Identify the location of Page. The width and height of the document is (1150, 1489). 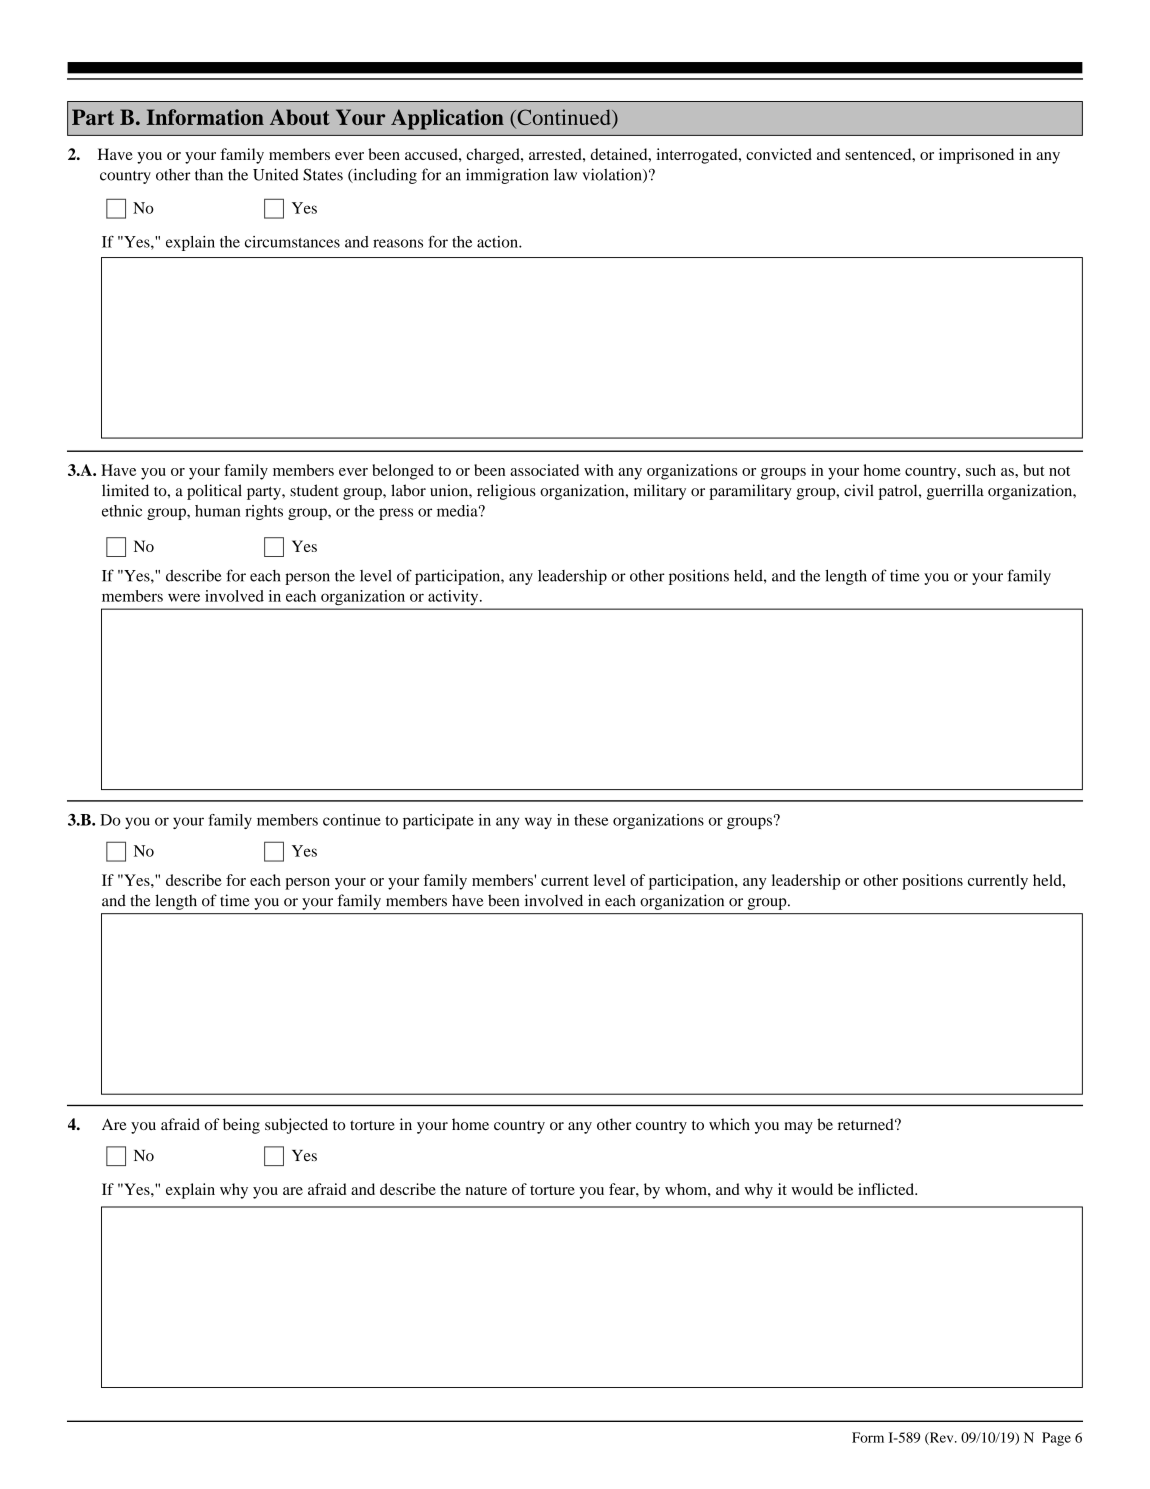
(1056, 1439).
